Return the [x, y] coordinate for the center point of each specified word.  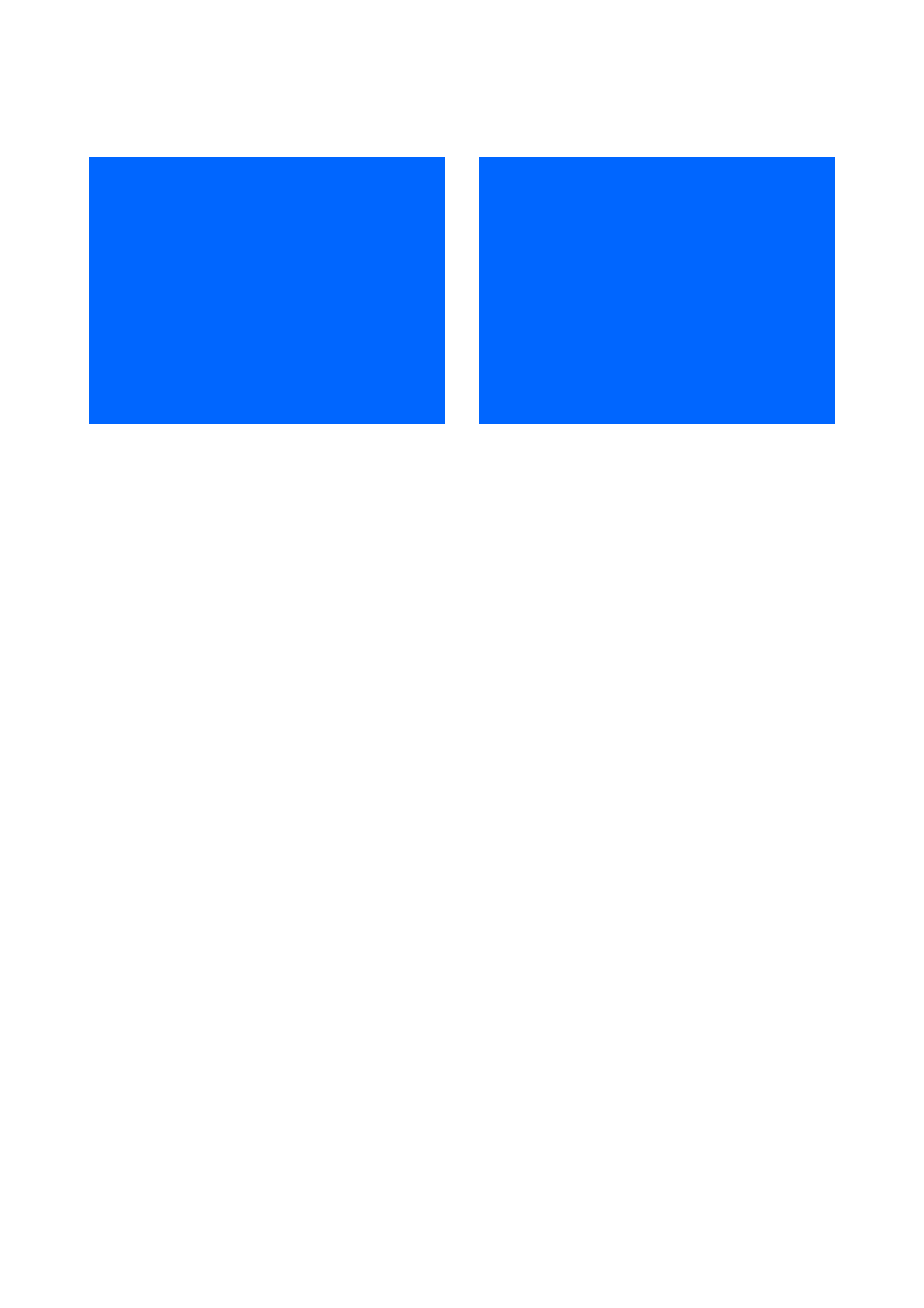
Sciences [690, 212]
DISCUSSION [143, 273]
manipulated [171, 372]
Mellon [545, 276]
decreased [173, 197]
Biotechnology [730, 277]
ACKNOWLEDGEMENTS [562, 183]
